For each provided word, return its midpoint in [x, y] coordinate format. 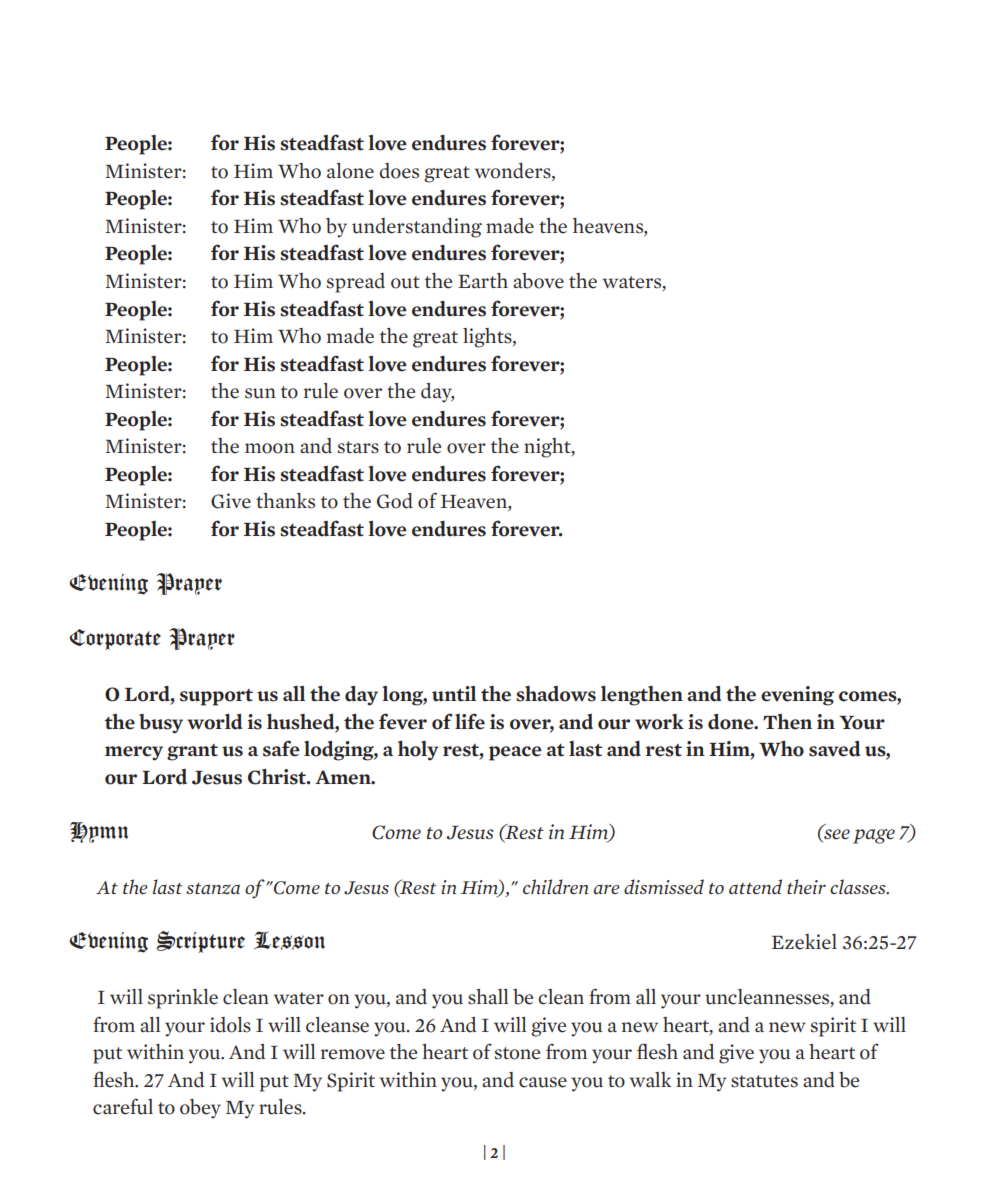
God [395, 501]
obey [200, 1109]
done [732, 722]
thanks [285, 501]
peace [515, 753]
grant [192, 752]
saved [834, 749]
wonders [514, 172]
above [538, 281]
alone [350, 171]
